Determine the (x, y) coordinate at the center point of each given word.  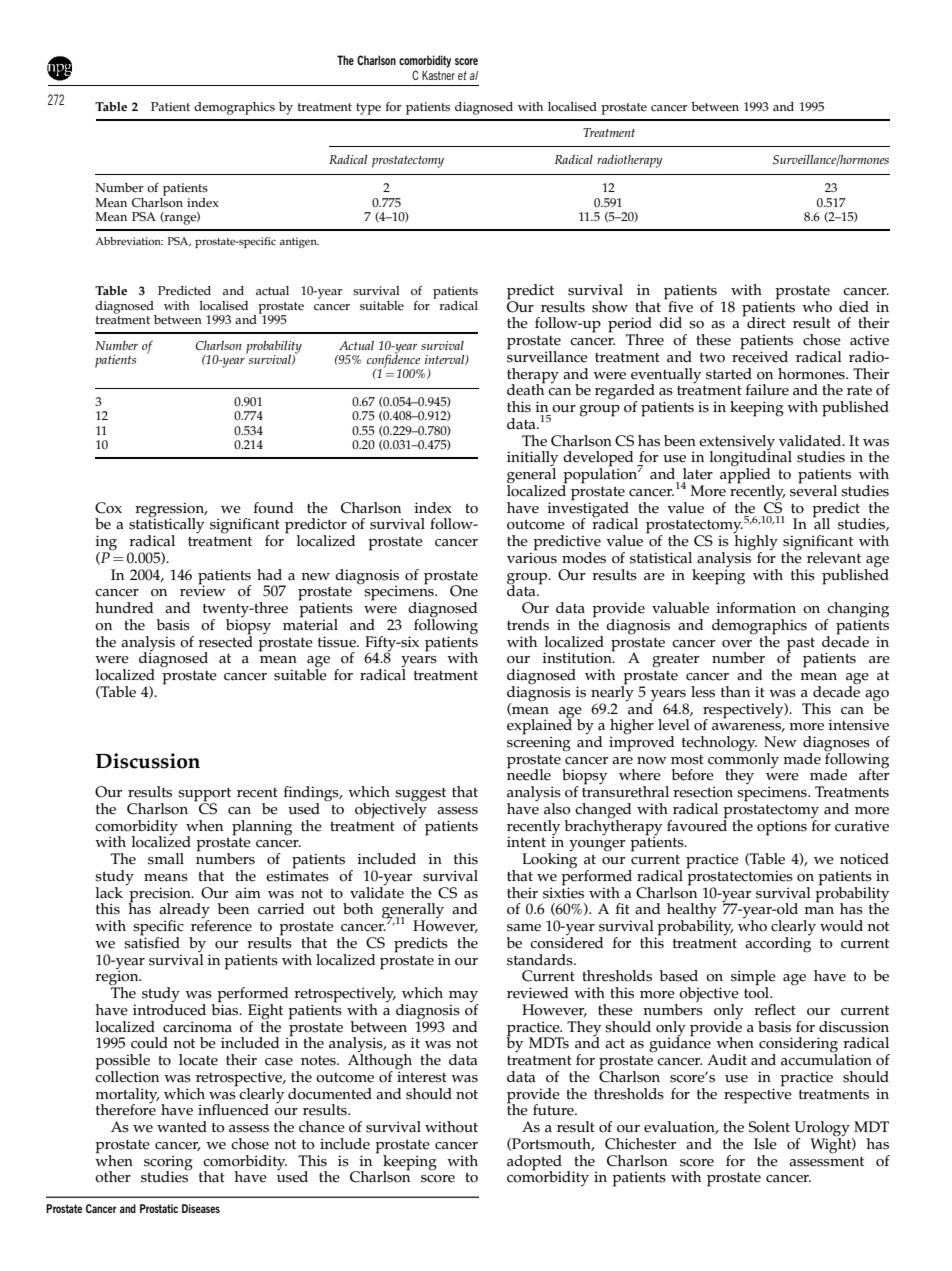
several (813, 489)
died (854, 307)
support (204, 796)
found (273, 508)
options (782, 828)
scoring (168, 1163)
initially (532, 460)
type (368, 109)
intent (526, 842)
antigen (299, 242)
